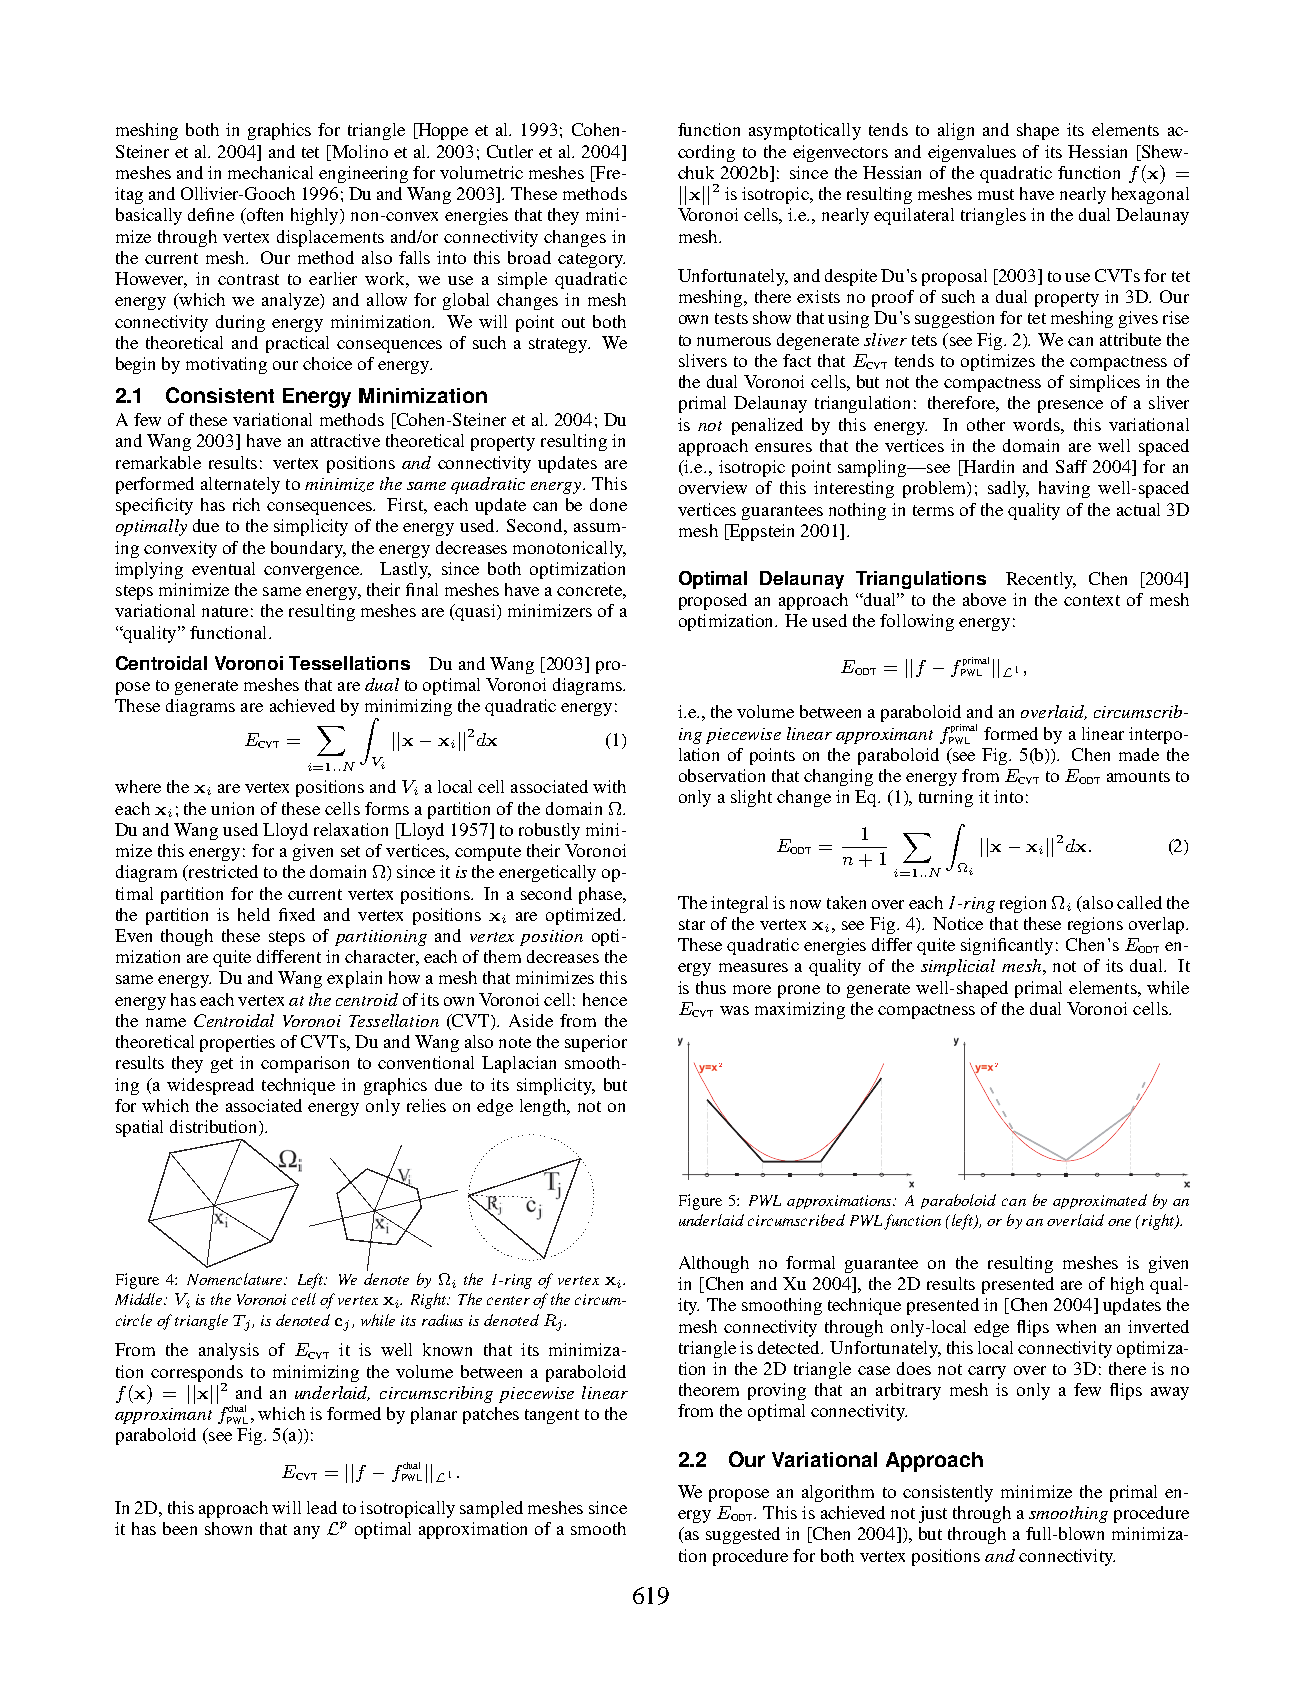 The height and width of the document is (1689, 1305). I want to click on category, so click(591, 260).
